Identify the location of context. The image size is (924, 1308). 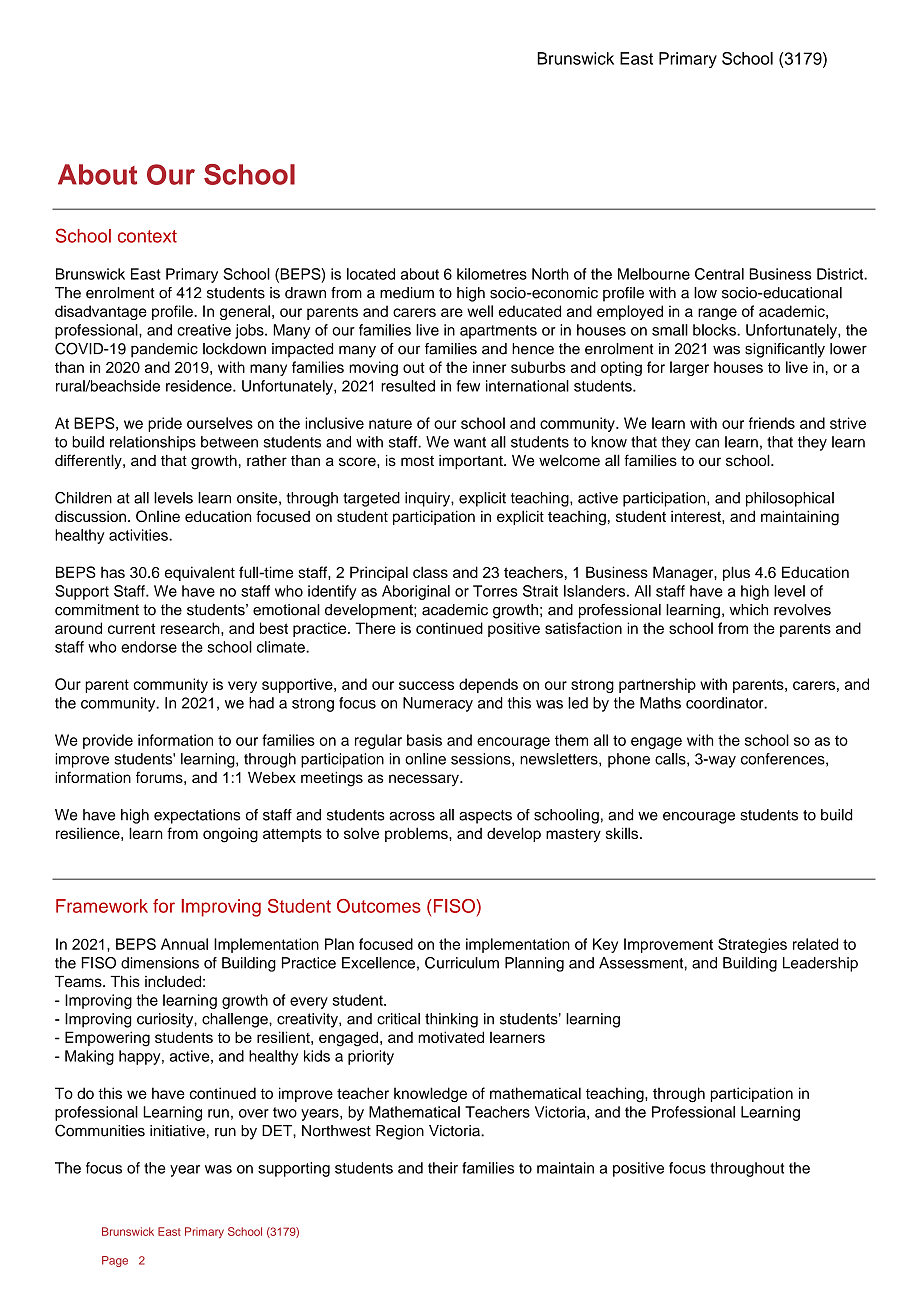
(147, 236).
